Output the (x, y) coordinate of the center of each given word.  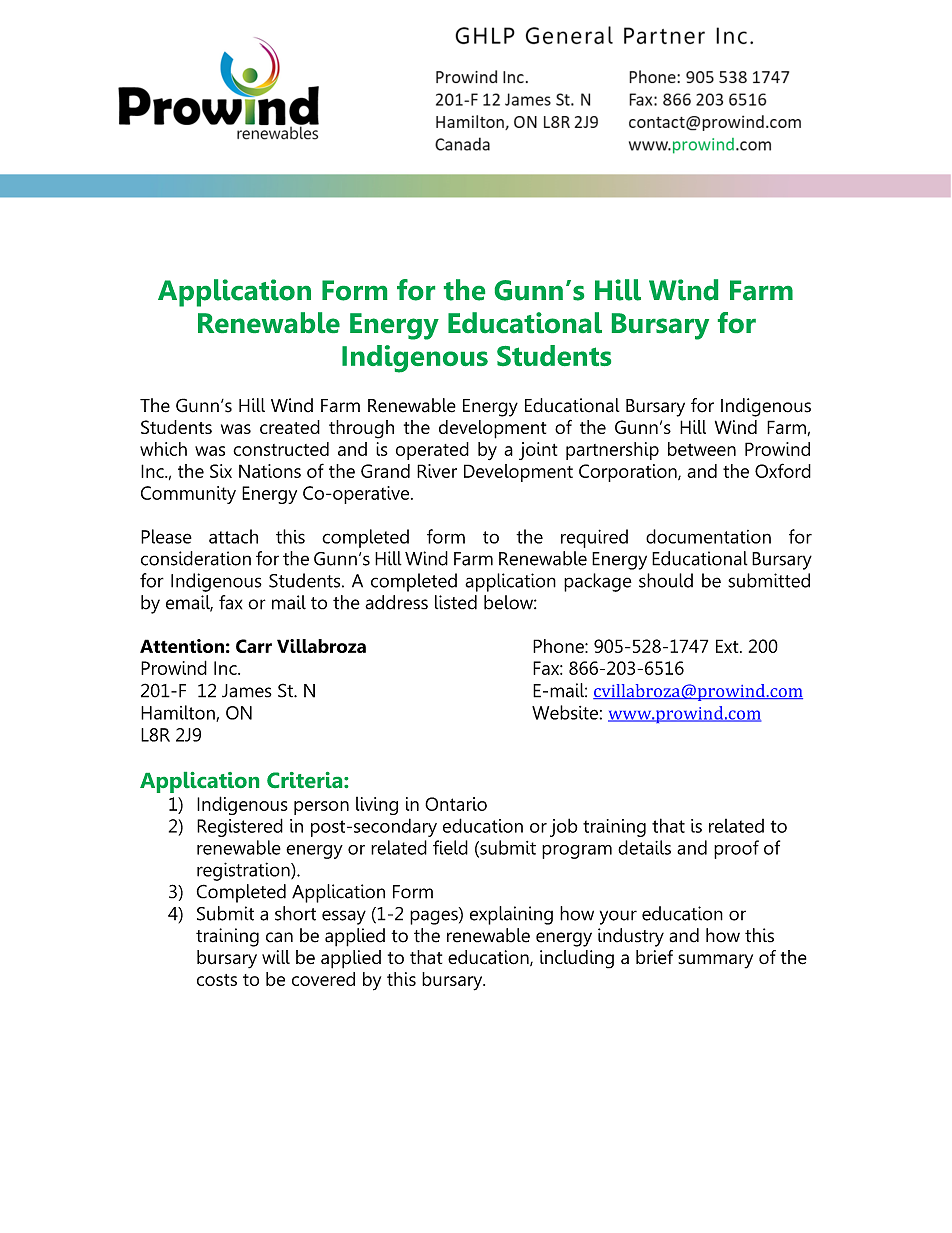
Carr (254, 646)
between (702, 449)
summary (715, 961)
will (276, 957)
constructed (281, 449)
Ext (728, 646)
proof (736, 849)
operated (432, 451)
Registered (240, 827)
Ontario (456, 804)
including (577, 959)
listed (456, 602)
